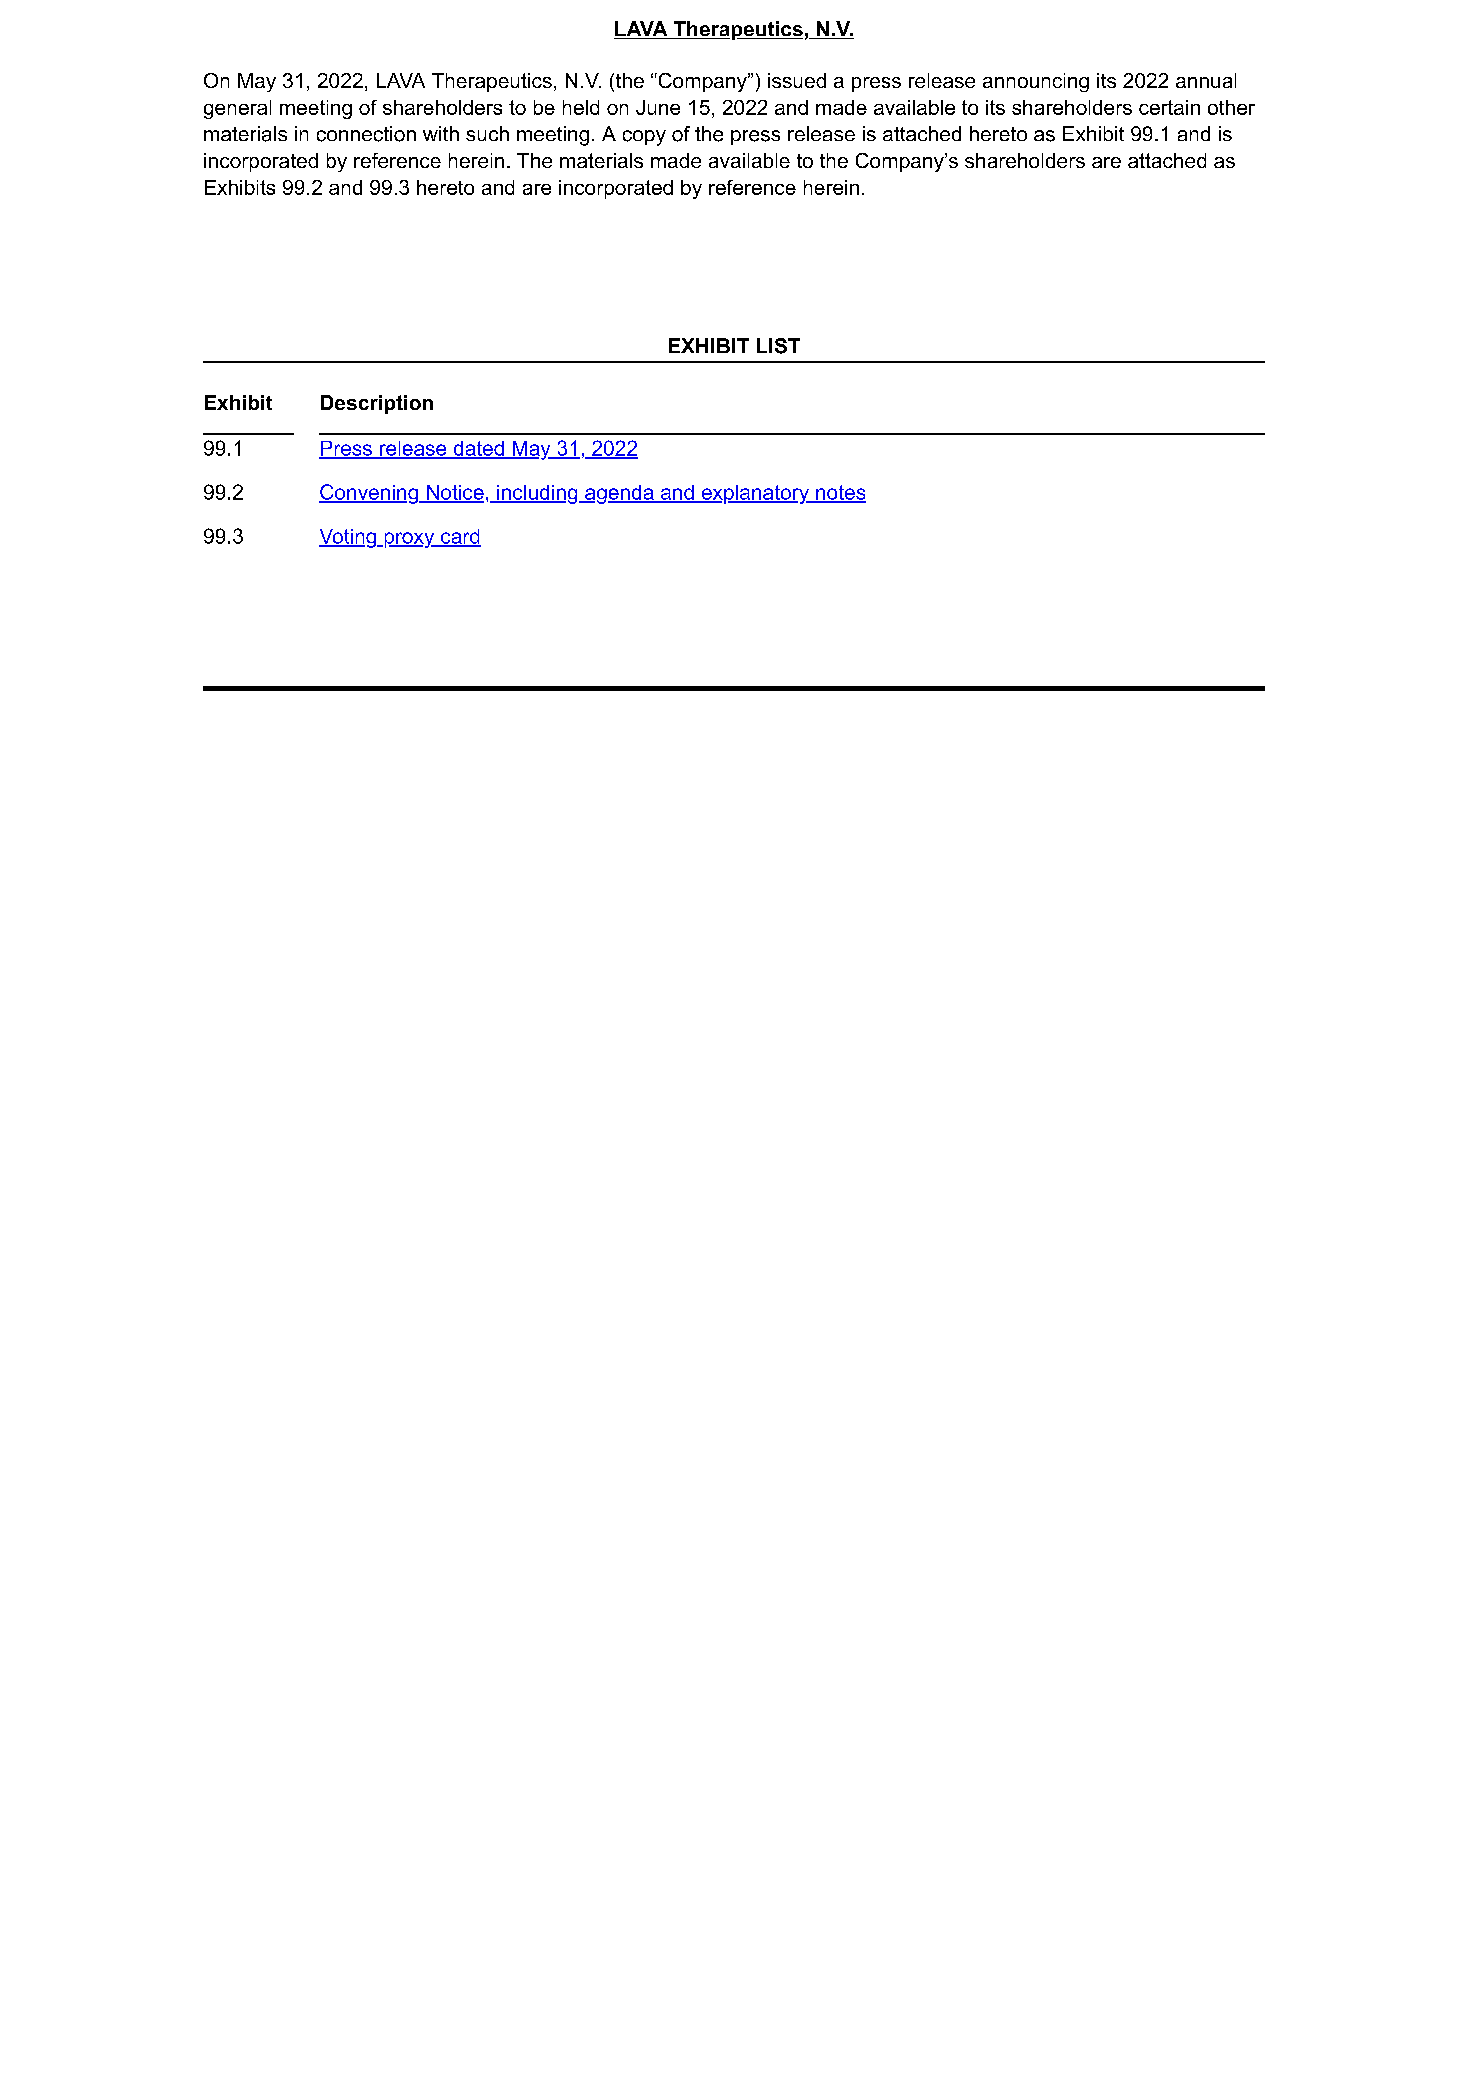 The height and width of the page is (2079, 1469). What do you see at coordinates (619, 494) in the page?
I see `agenda` at bounding box center [619, 494].
